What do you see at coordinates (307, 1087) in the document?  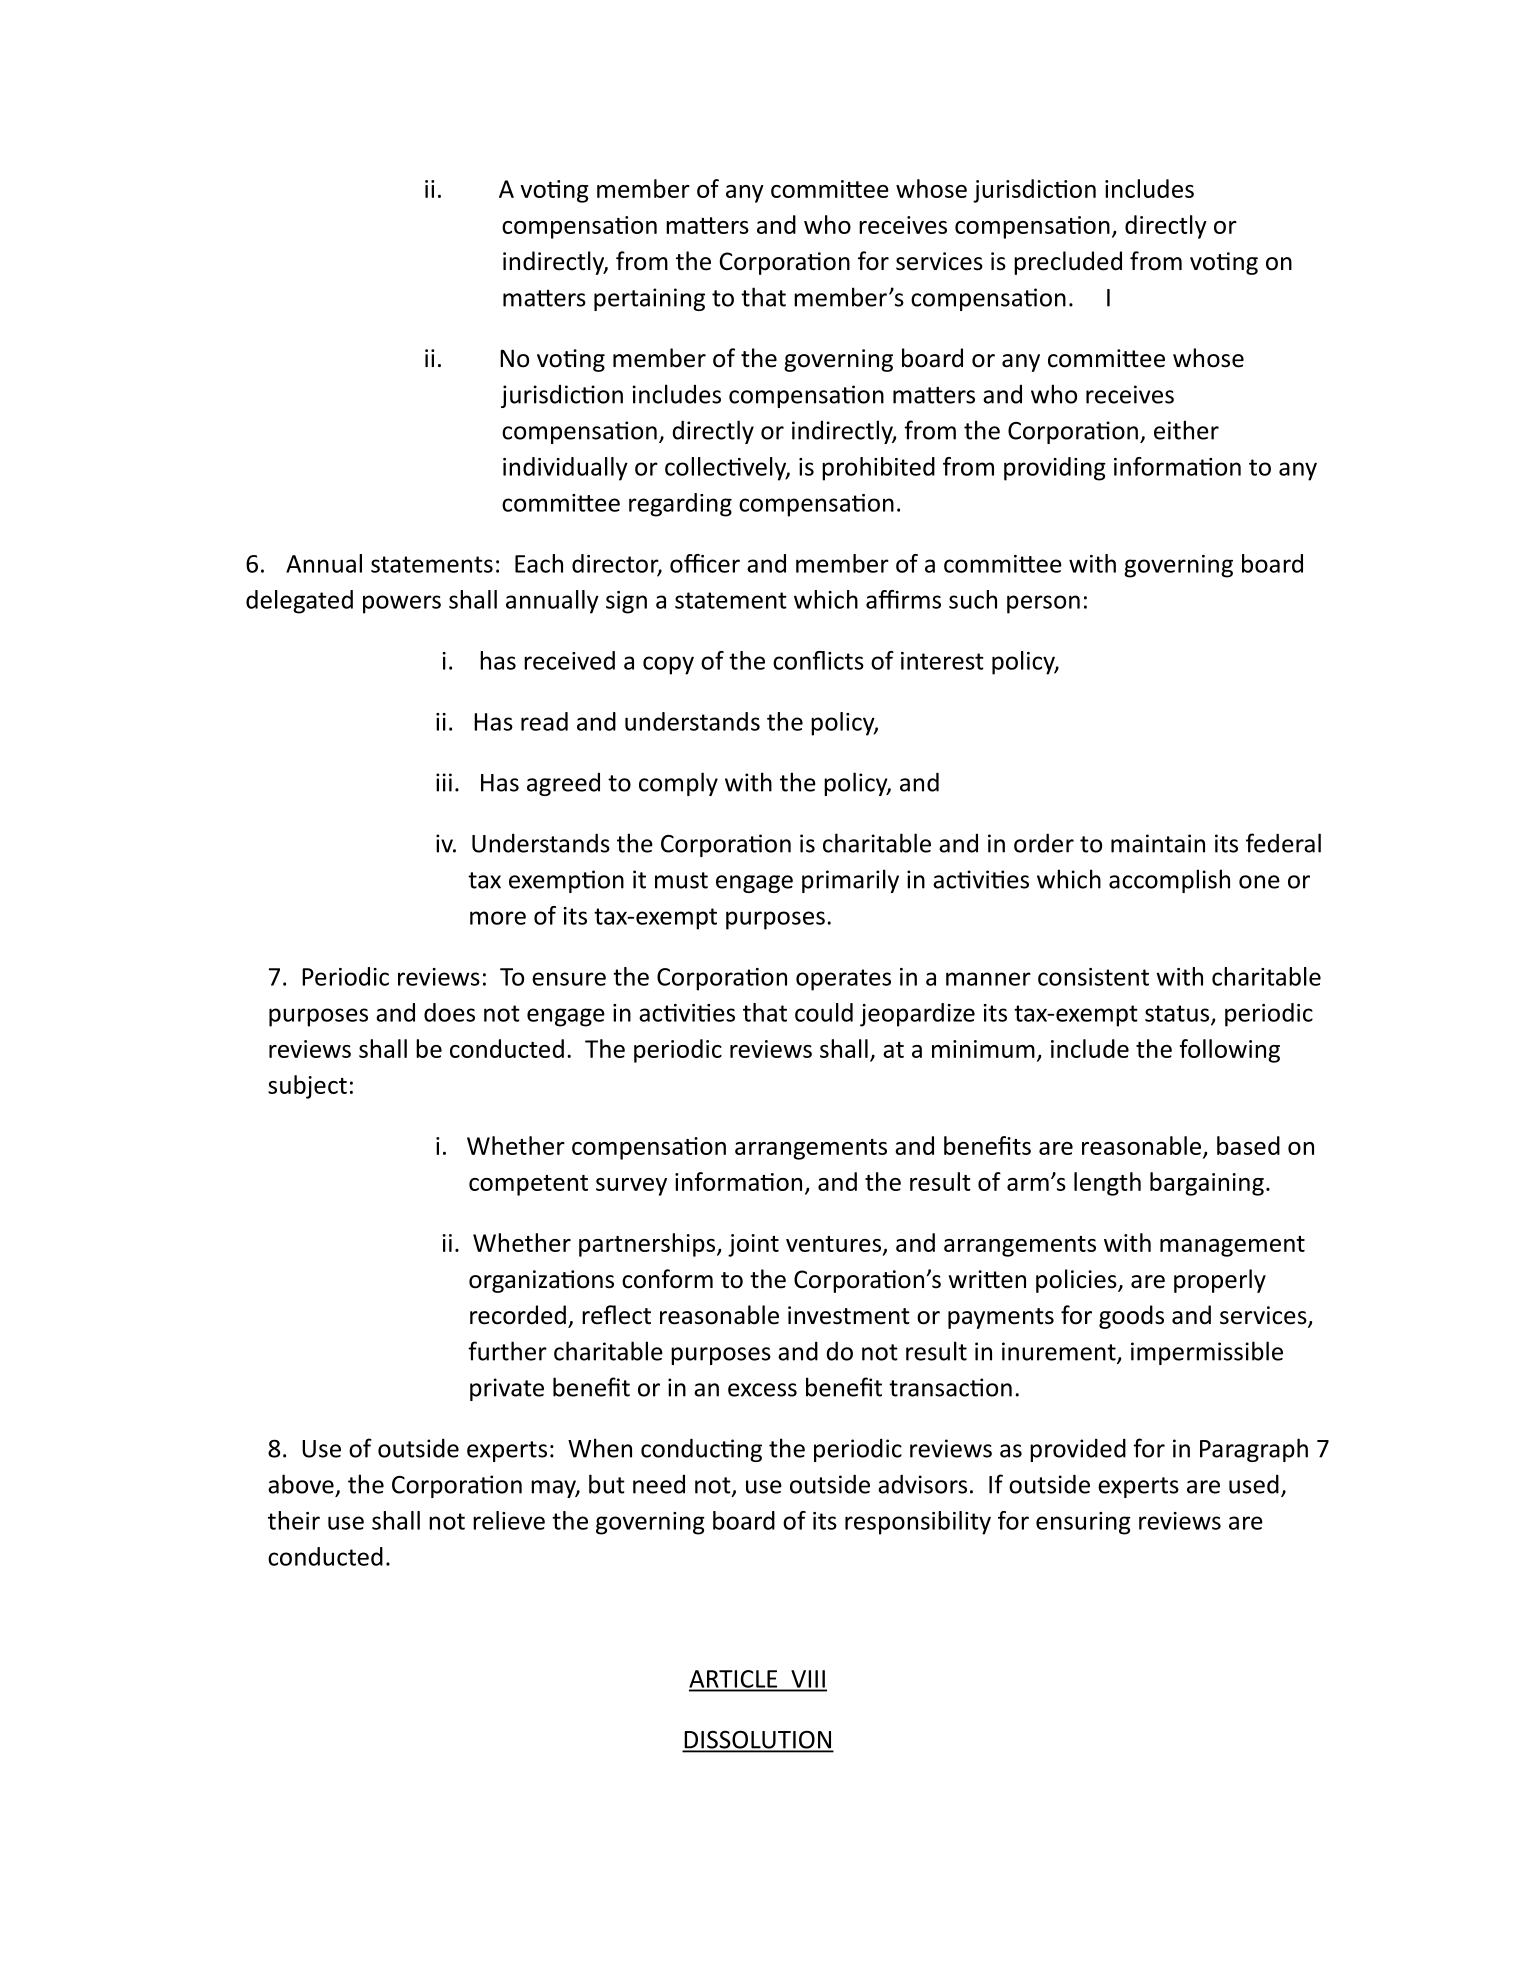 I see `subject` at bounding box center [307, 1087].
